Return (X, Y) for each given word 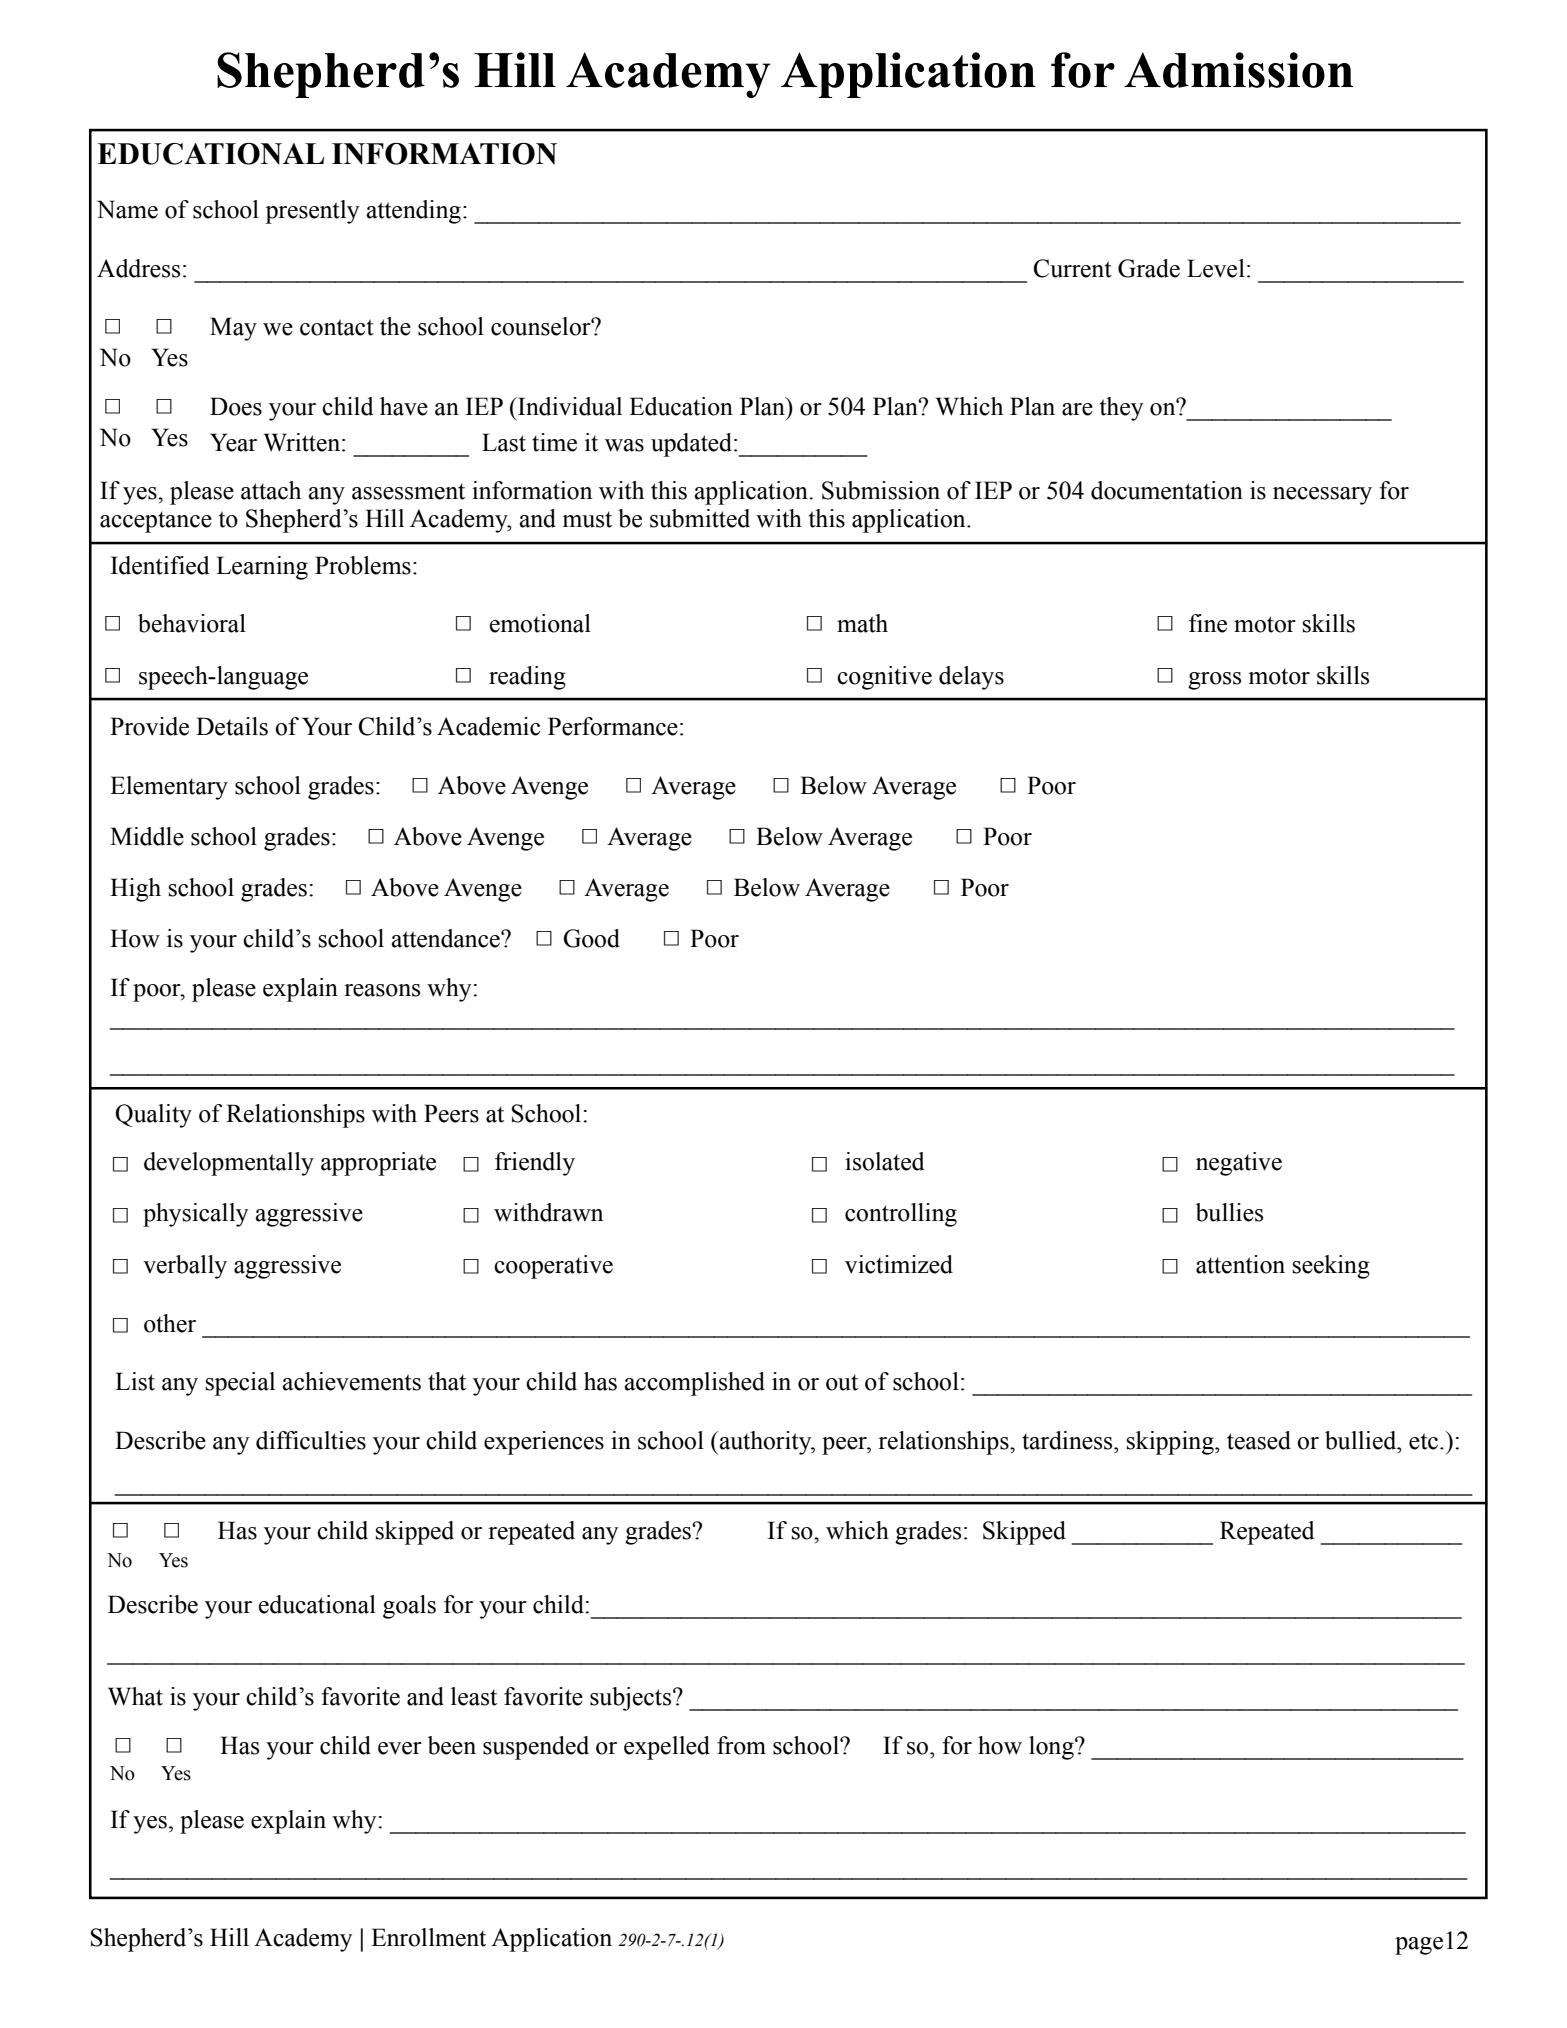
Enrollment (428, 1937)
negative (1239, 1164)
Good (591, 938)
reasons (382, 990)
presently (312, 212)
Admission (1238, 70)
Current (1073, 268)
